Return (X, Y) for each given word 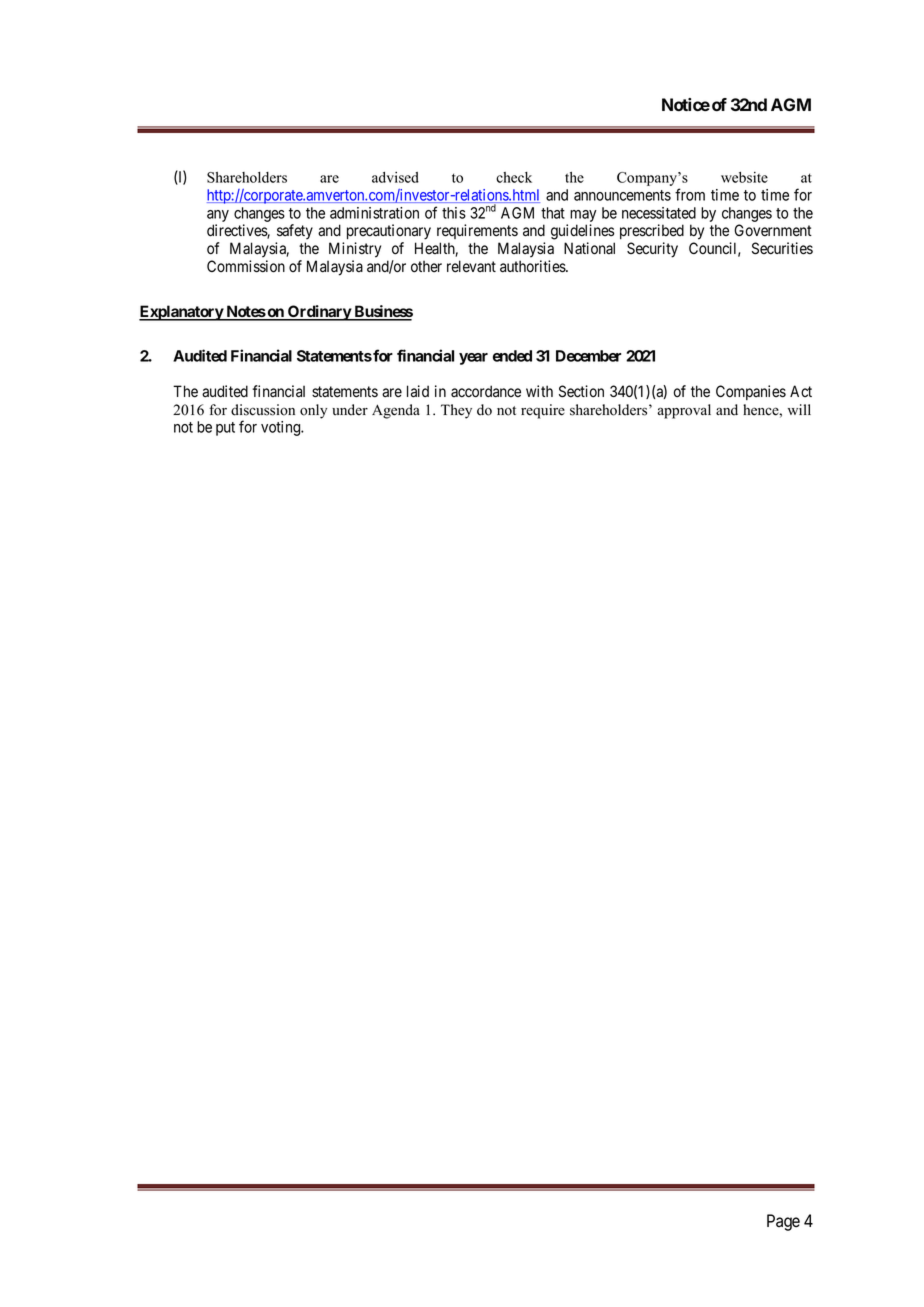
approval (684, 411)
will (799, 409)
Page (783, 1222)
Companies (751, 392)
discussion (263, 410)
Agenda (396, 411)
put (225, 429)
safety (295, 231)
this (454, 213)
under (350, 410)
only (313, 411)
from (690, 194)
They (456, 411)
